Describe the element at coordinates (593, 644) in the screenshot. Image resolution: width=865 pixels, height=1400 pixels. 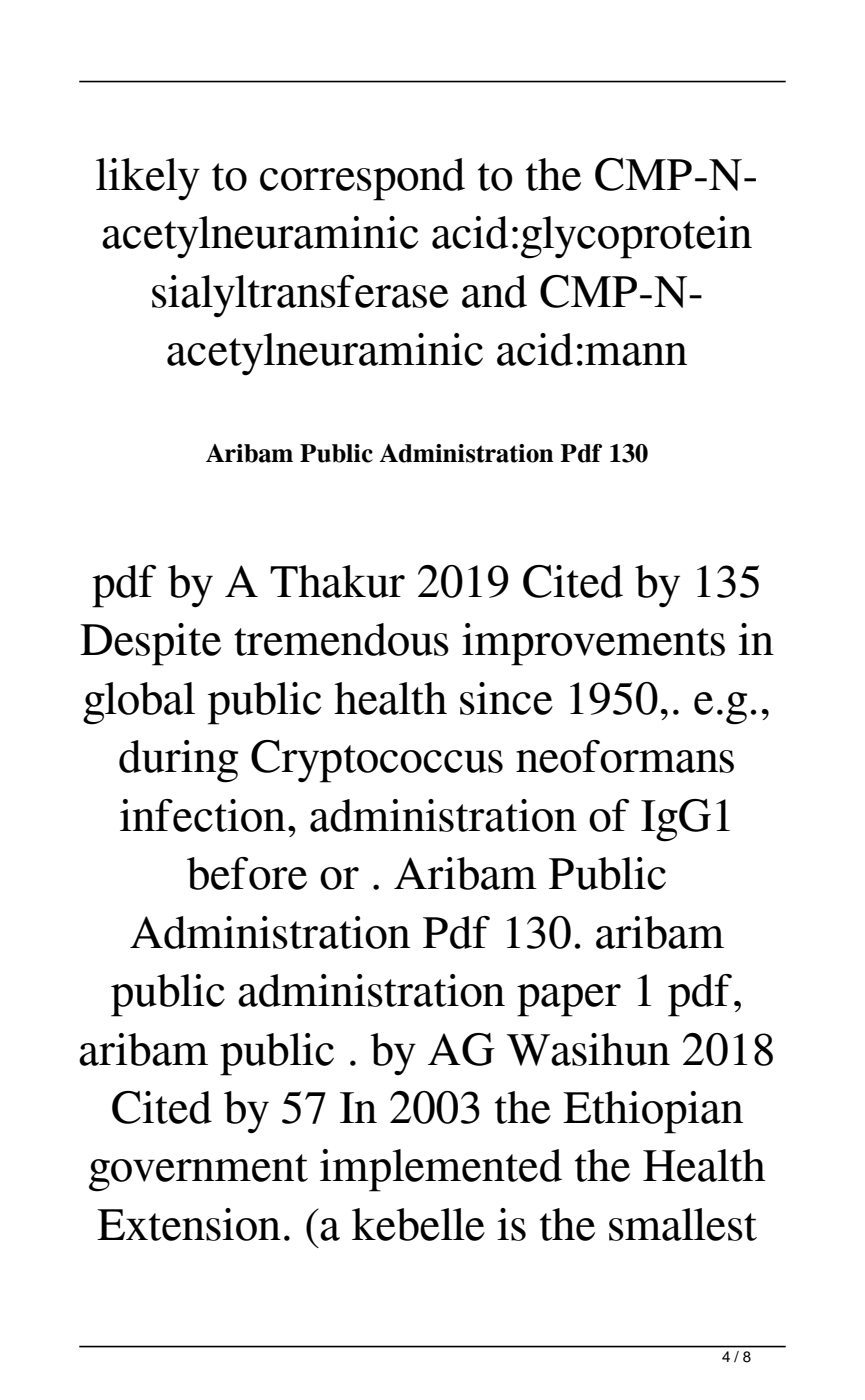
I see `improvements` at that location.
